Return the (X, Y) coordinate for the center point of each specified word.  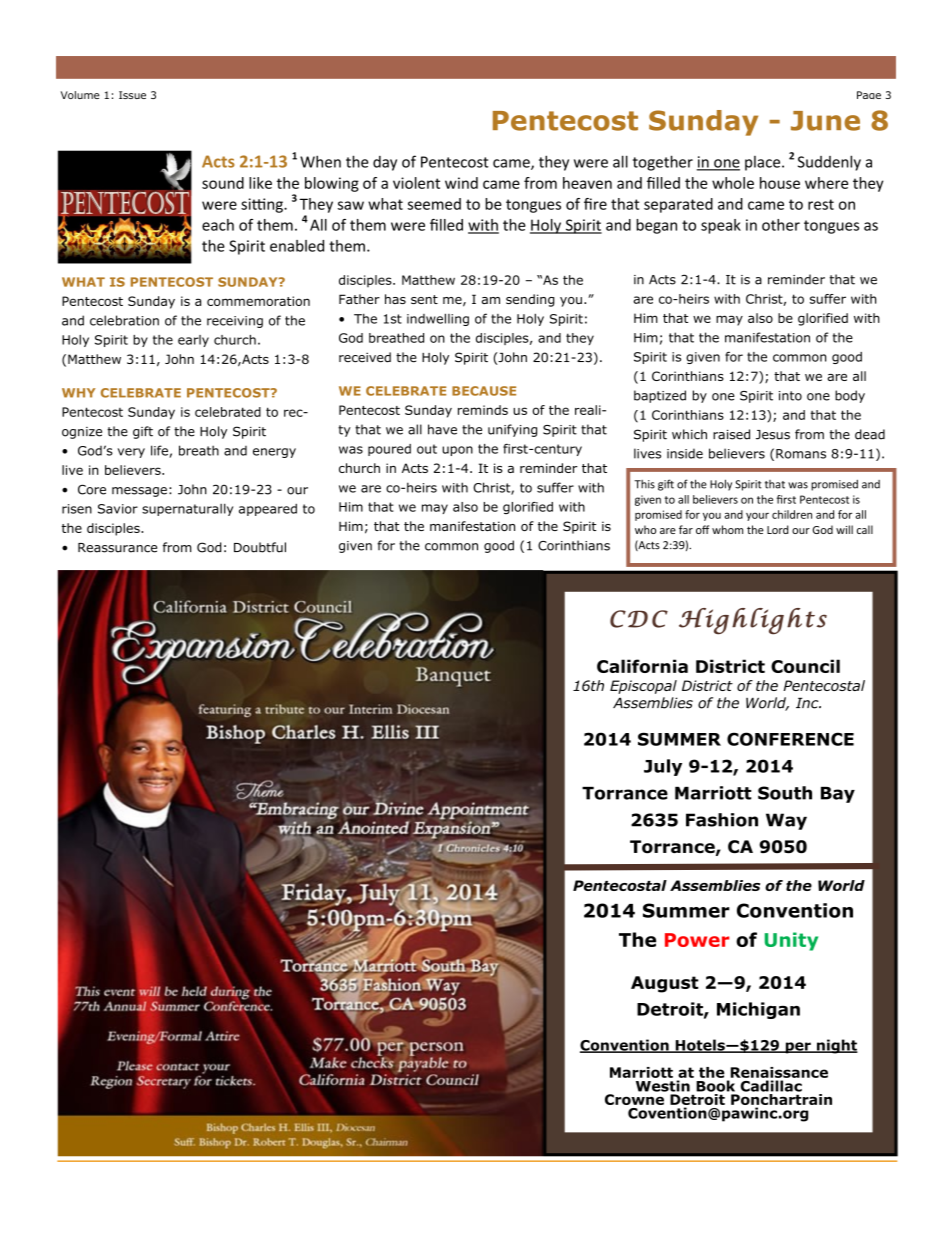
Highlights (753, 621)
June (825, 121)
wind (461, 183)
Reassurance (117, 548)
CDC (639, 619)
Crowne (634, 1099)
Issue (132, 95)
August (665, 984)
